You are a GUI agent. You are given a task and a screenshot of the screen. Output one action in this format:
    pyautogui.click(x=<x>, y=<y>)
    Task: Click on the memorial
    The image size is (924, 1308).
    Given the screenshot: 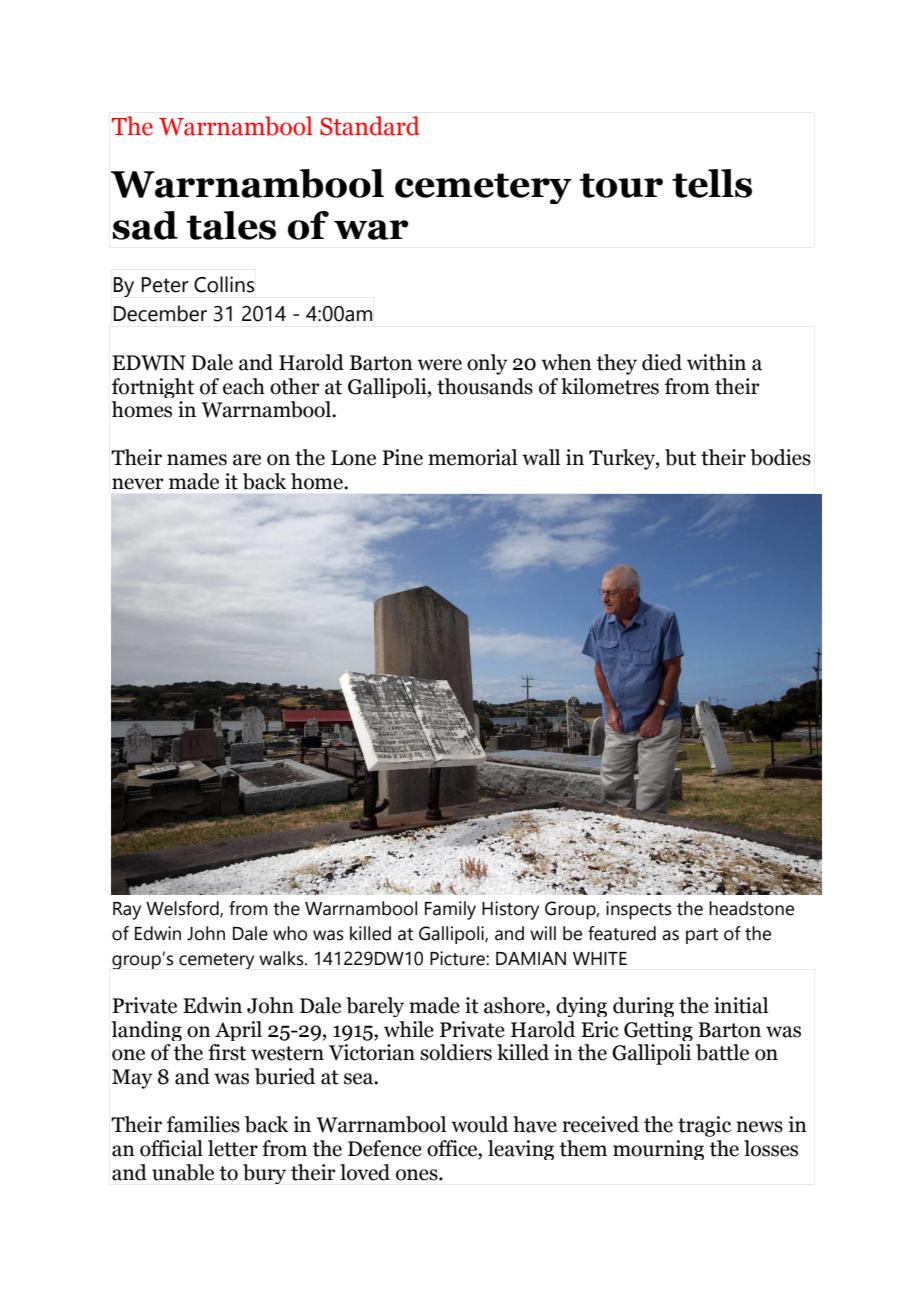 What is the action you would take?
    pyautogui.click(x=472, y=457)
